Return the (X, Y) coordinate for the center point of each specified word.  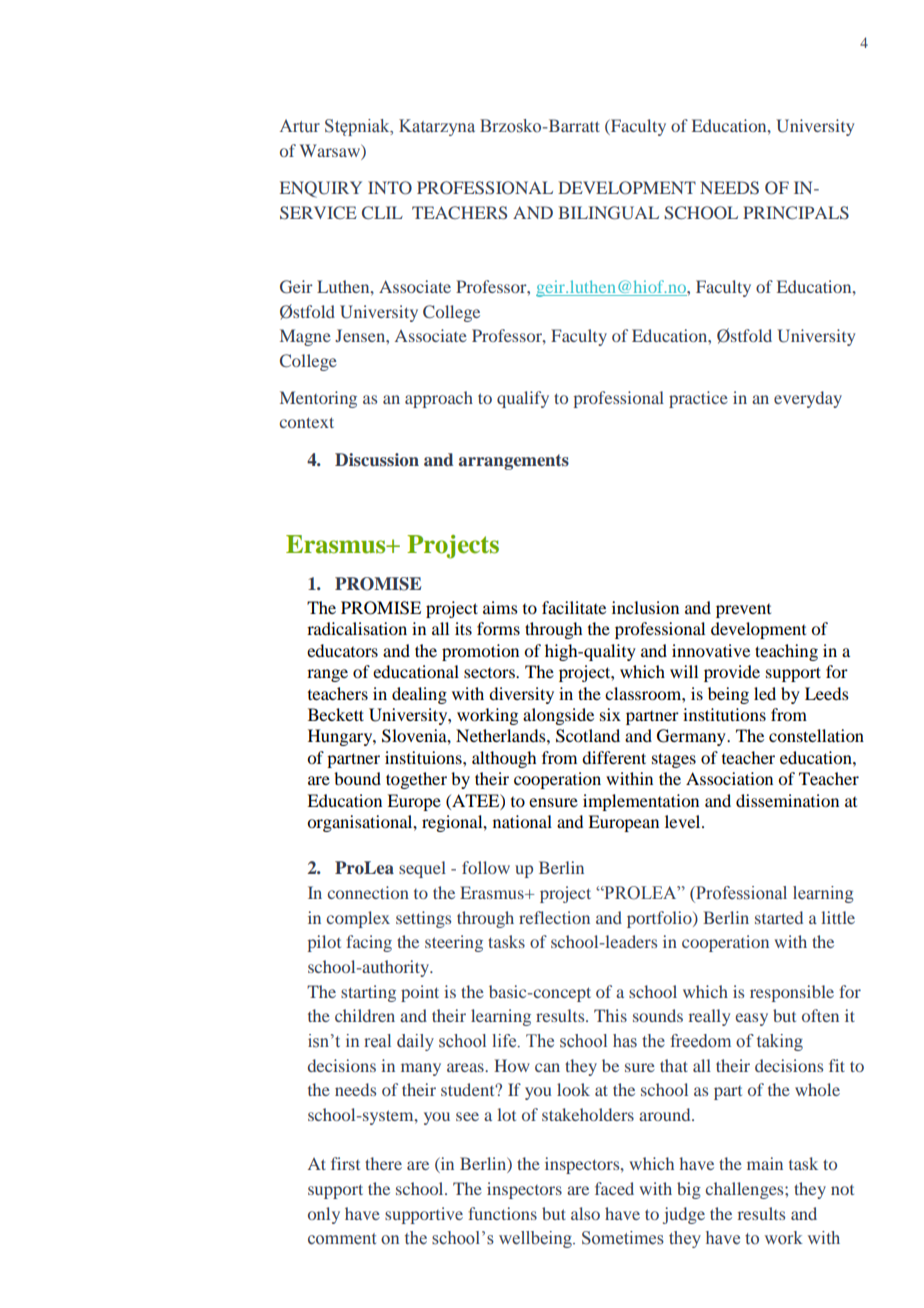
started (779, 917)
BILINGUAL (608, 213)
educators (342, 650)
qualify (523, 399)
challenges (746, 1190)
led (765, 693)
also (585, 1213)
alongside (558, 716)
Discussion (377, 460)
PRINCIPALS (796, 213)
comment (342, 1239)
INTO (390, 188)
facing (369, 943)
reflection (554, 917)
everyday (808, 399)
